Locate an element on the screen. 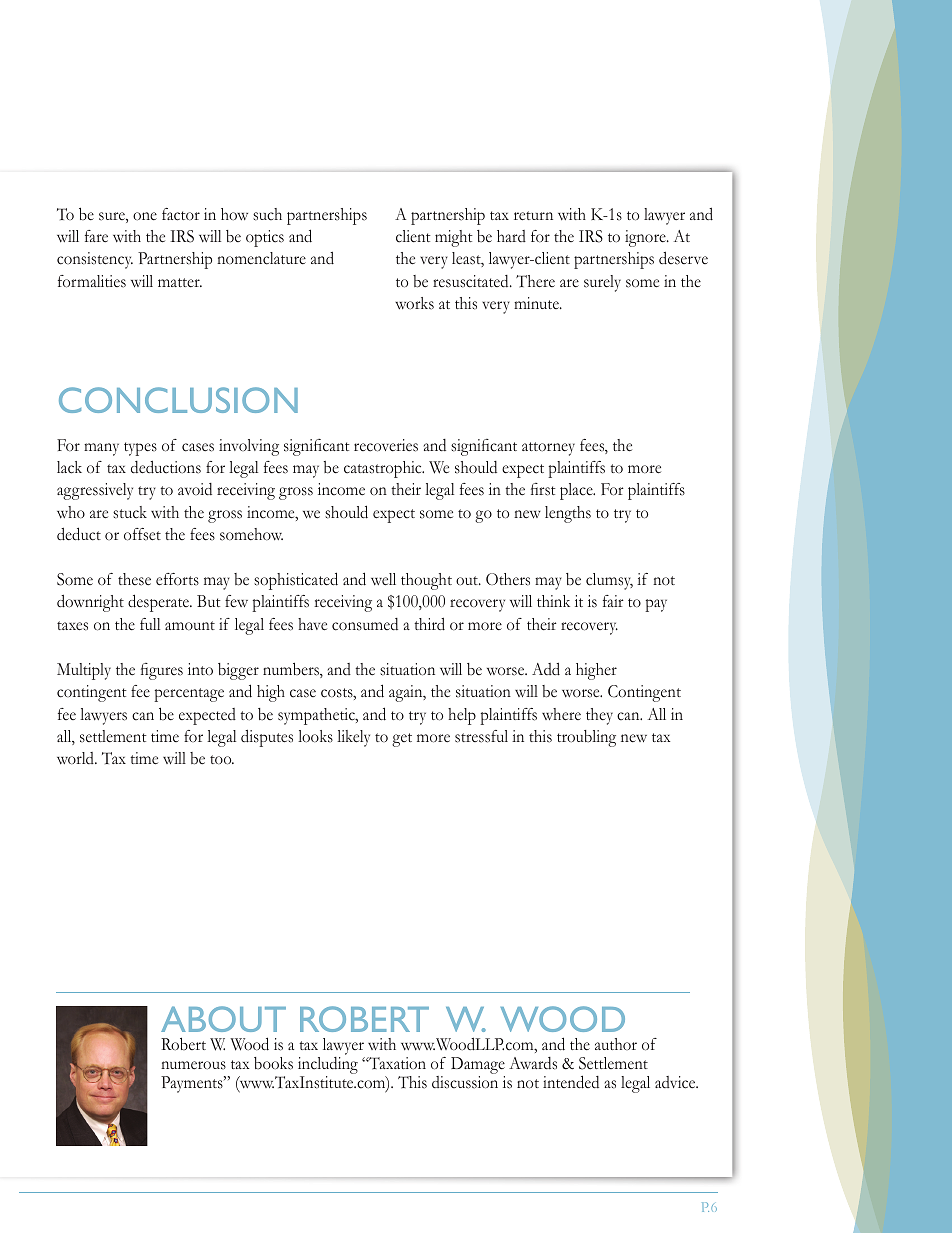 The width and height of the screenshot is (952, 1233). get is located at coordinates (402, 740).
